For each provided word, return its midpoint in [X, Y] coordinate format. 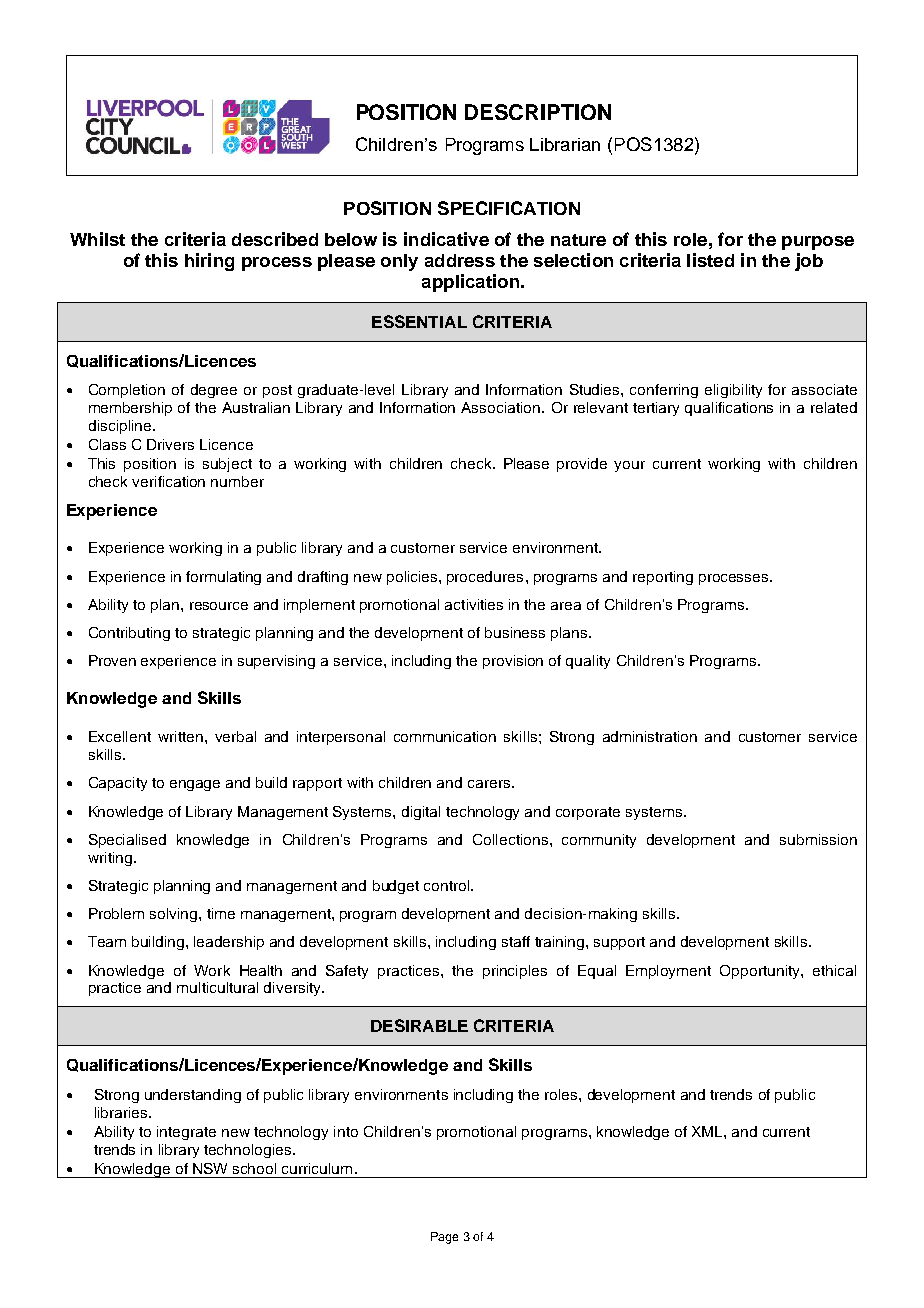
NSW [210, 1168]
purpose [818, 243]
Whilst [97, 239]
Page [444, 1238]
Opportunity [761, 972]
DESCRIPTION [538, 112]
